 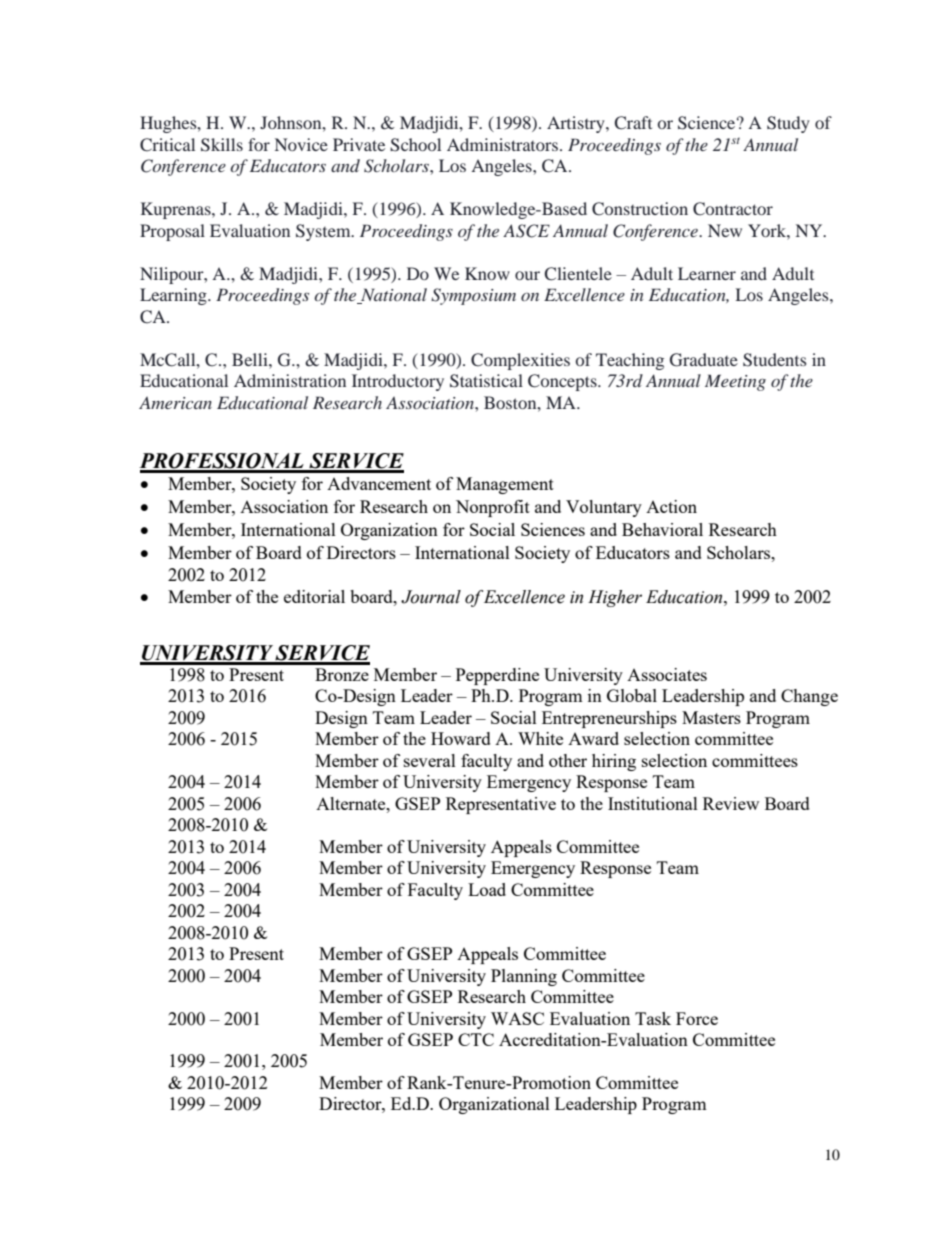 What do you see at coordinates (476, 1039) in the screenshot?
I see `CTC` at bounding box center [476, 1039].
